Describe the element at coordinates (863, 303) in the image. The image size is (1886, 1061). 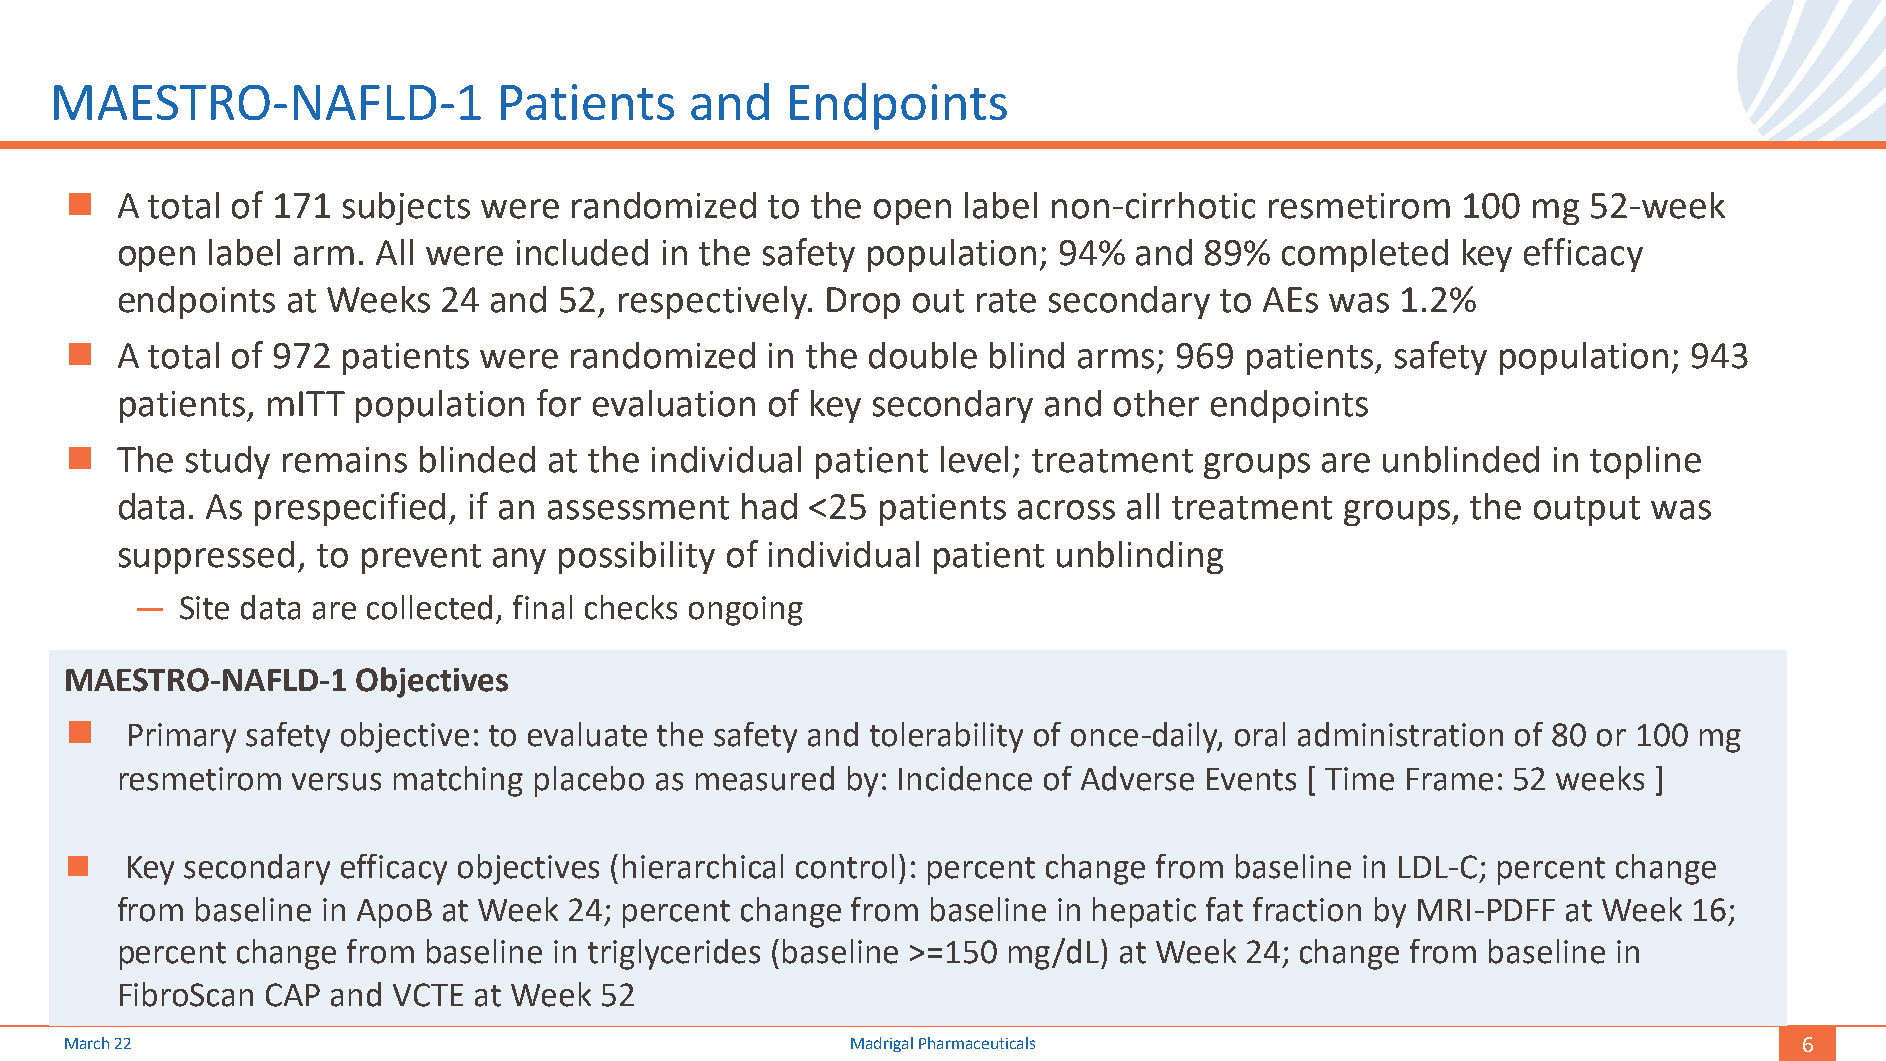
I see `Drop` at that location.
